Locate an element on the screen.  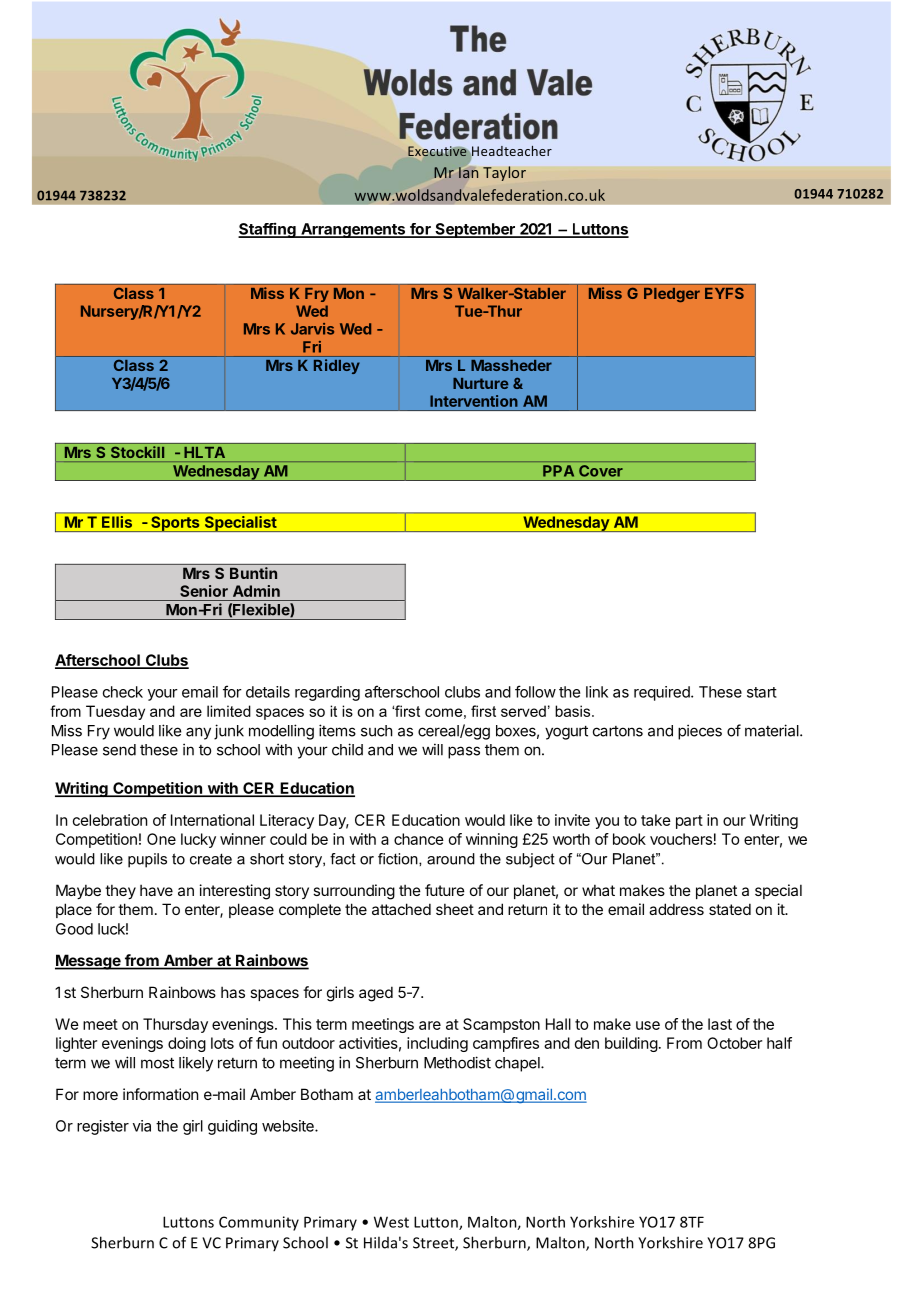
Executive is located at coordinates (437, 151).
